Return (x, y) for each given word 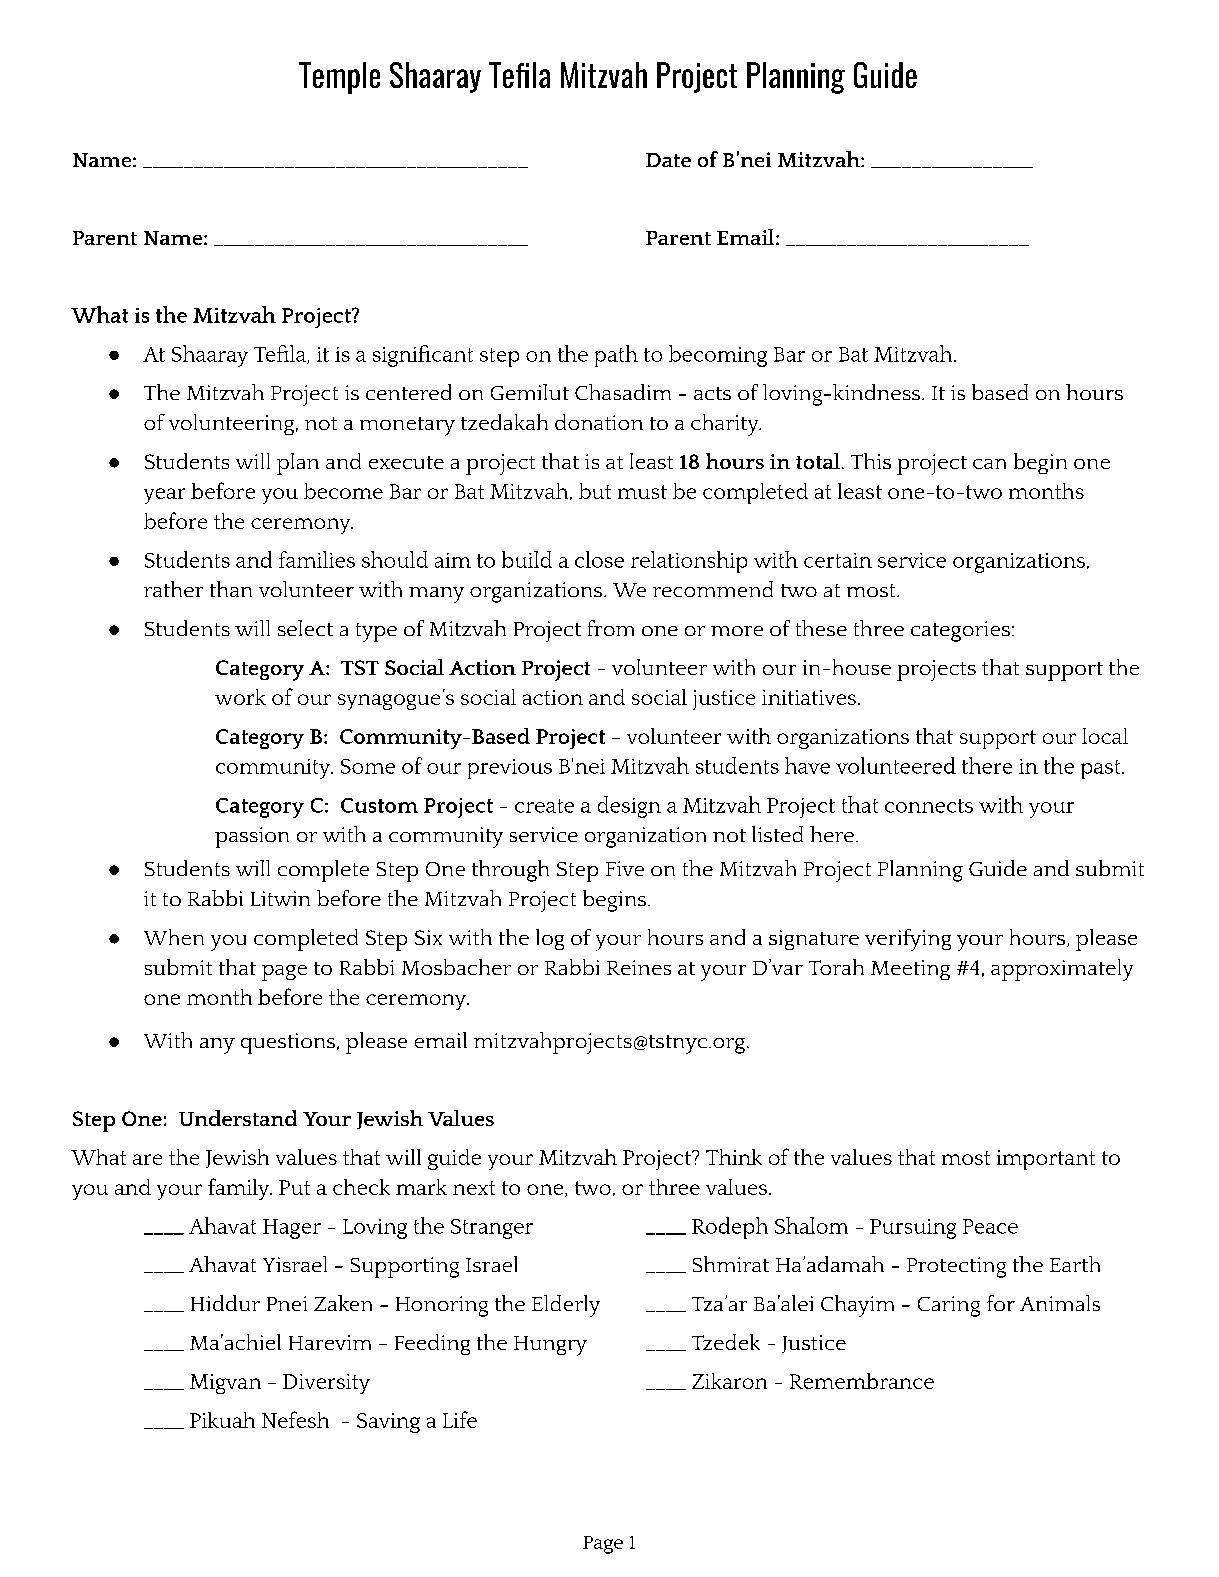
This (871, 461)
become (343, 491)
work (240, 697)
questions (288, 1043)
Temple (339, 78)
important (1046, 1160)
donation (599, 422)
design (629, 807)
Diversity (326, 1384)
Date (668, 160)
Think (734, 1157)
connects (929, 806)
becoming (718, 356)
